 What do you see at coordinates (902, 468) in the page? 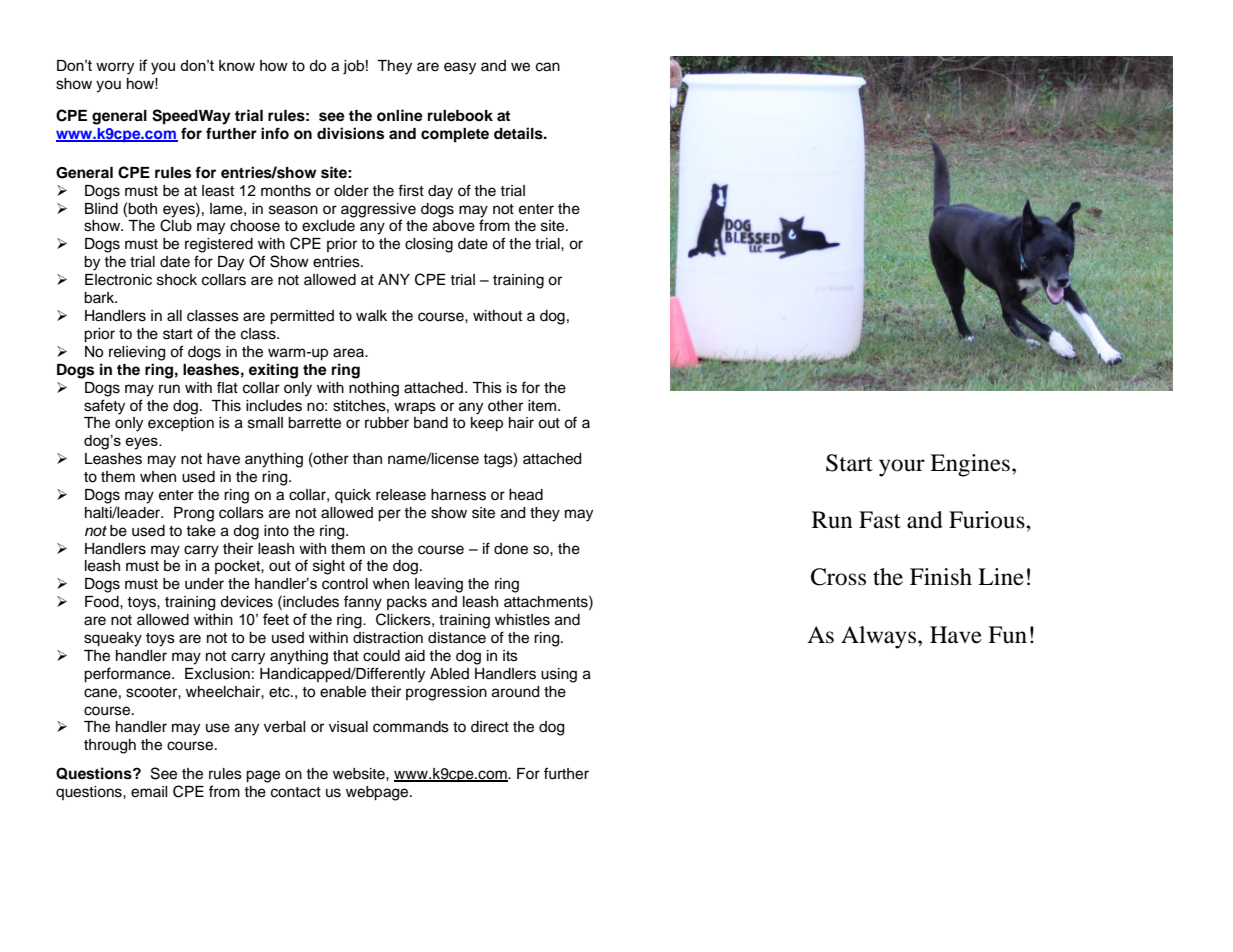
I see `your` at bounding box center [902, 468].
